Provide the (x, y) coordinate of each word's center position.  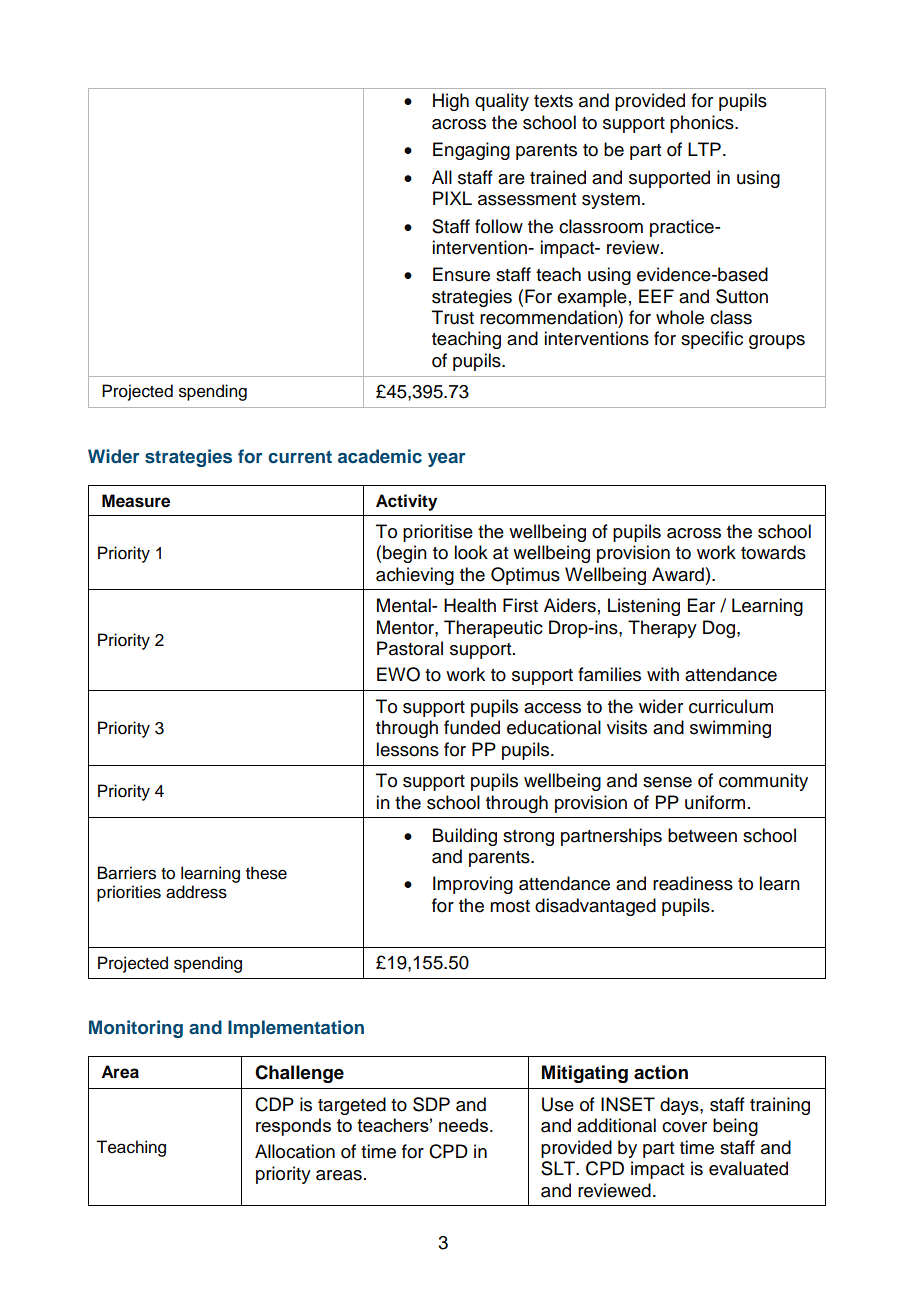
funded (472, 727)
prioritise (438, 533)
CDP (274, 1104)
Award (678, 574)
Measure (136, 501)
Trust (453, 317)
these (266, 873)
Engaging (471, 151)
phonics (703, 124)
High (451, 102)
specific (712, 340)
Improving (473, 885)
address (196, 892)
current (300, 457)
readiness (693, 883)
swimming (730, 729)
